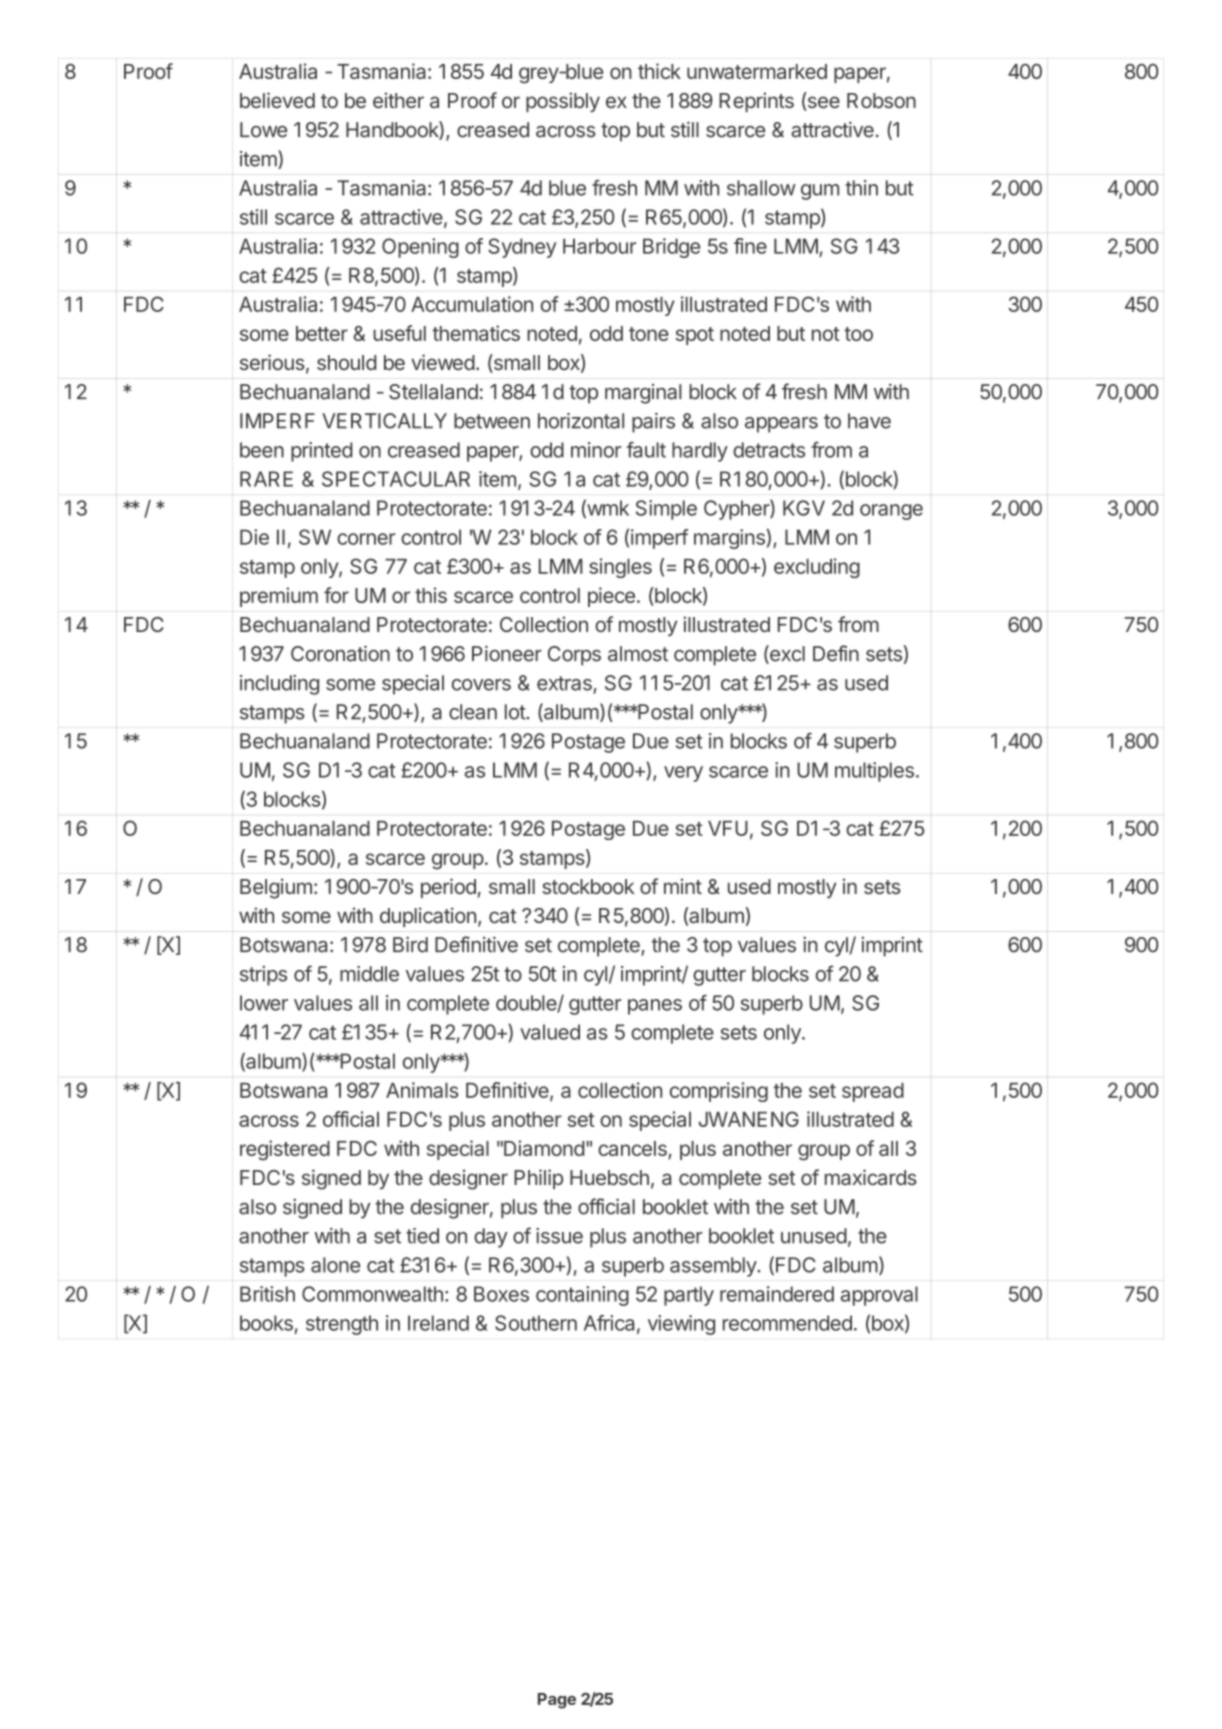  I want to click on multiples, so click(874, 772).
